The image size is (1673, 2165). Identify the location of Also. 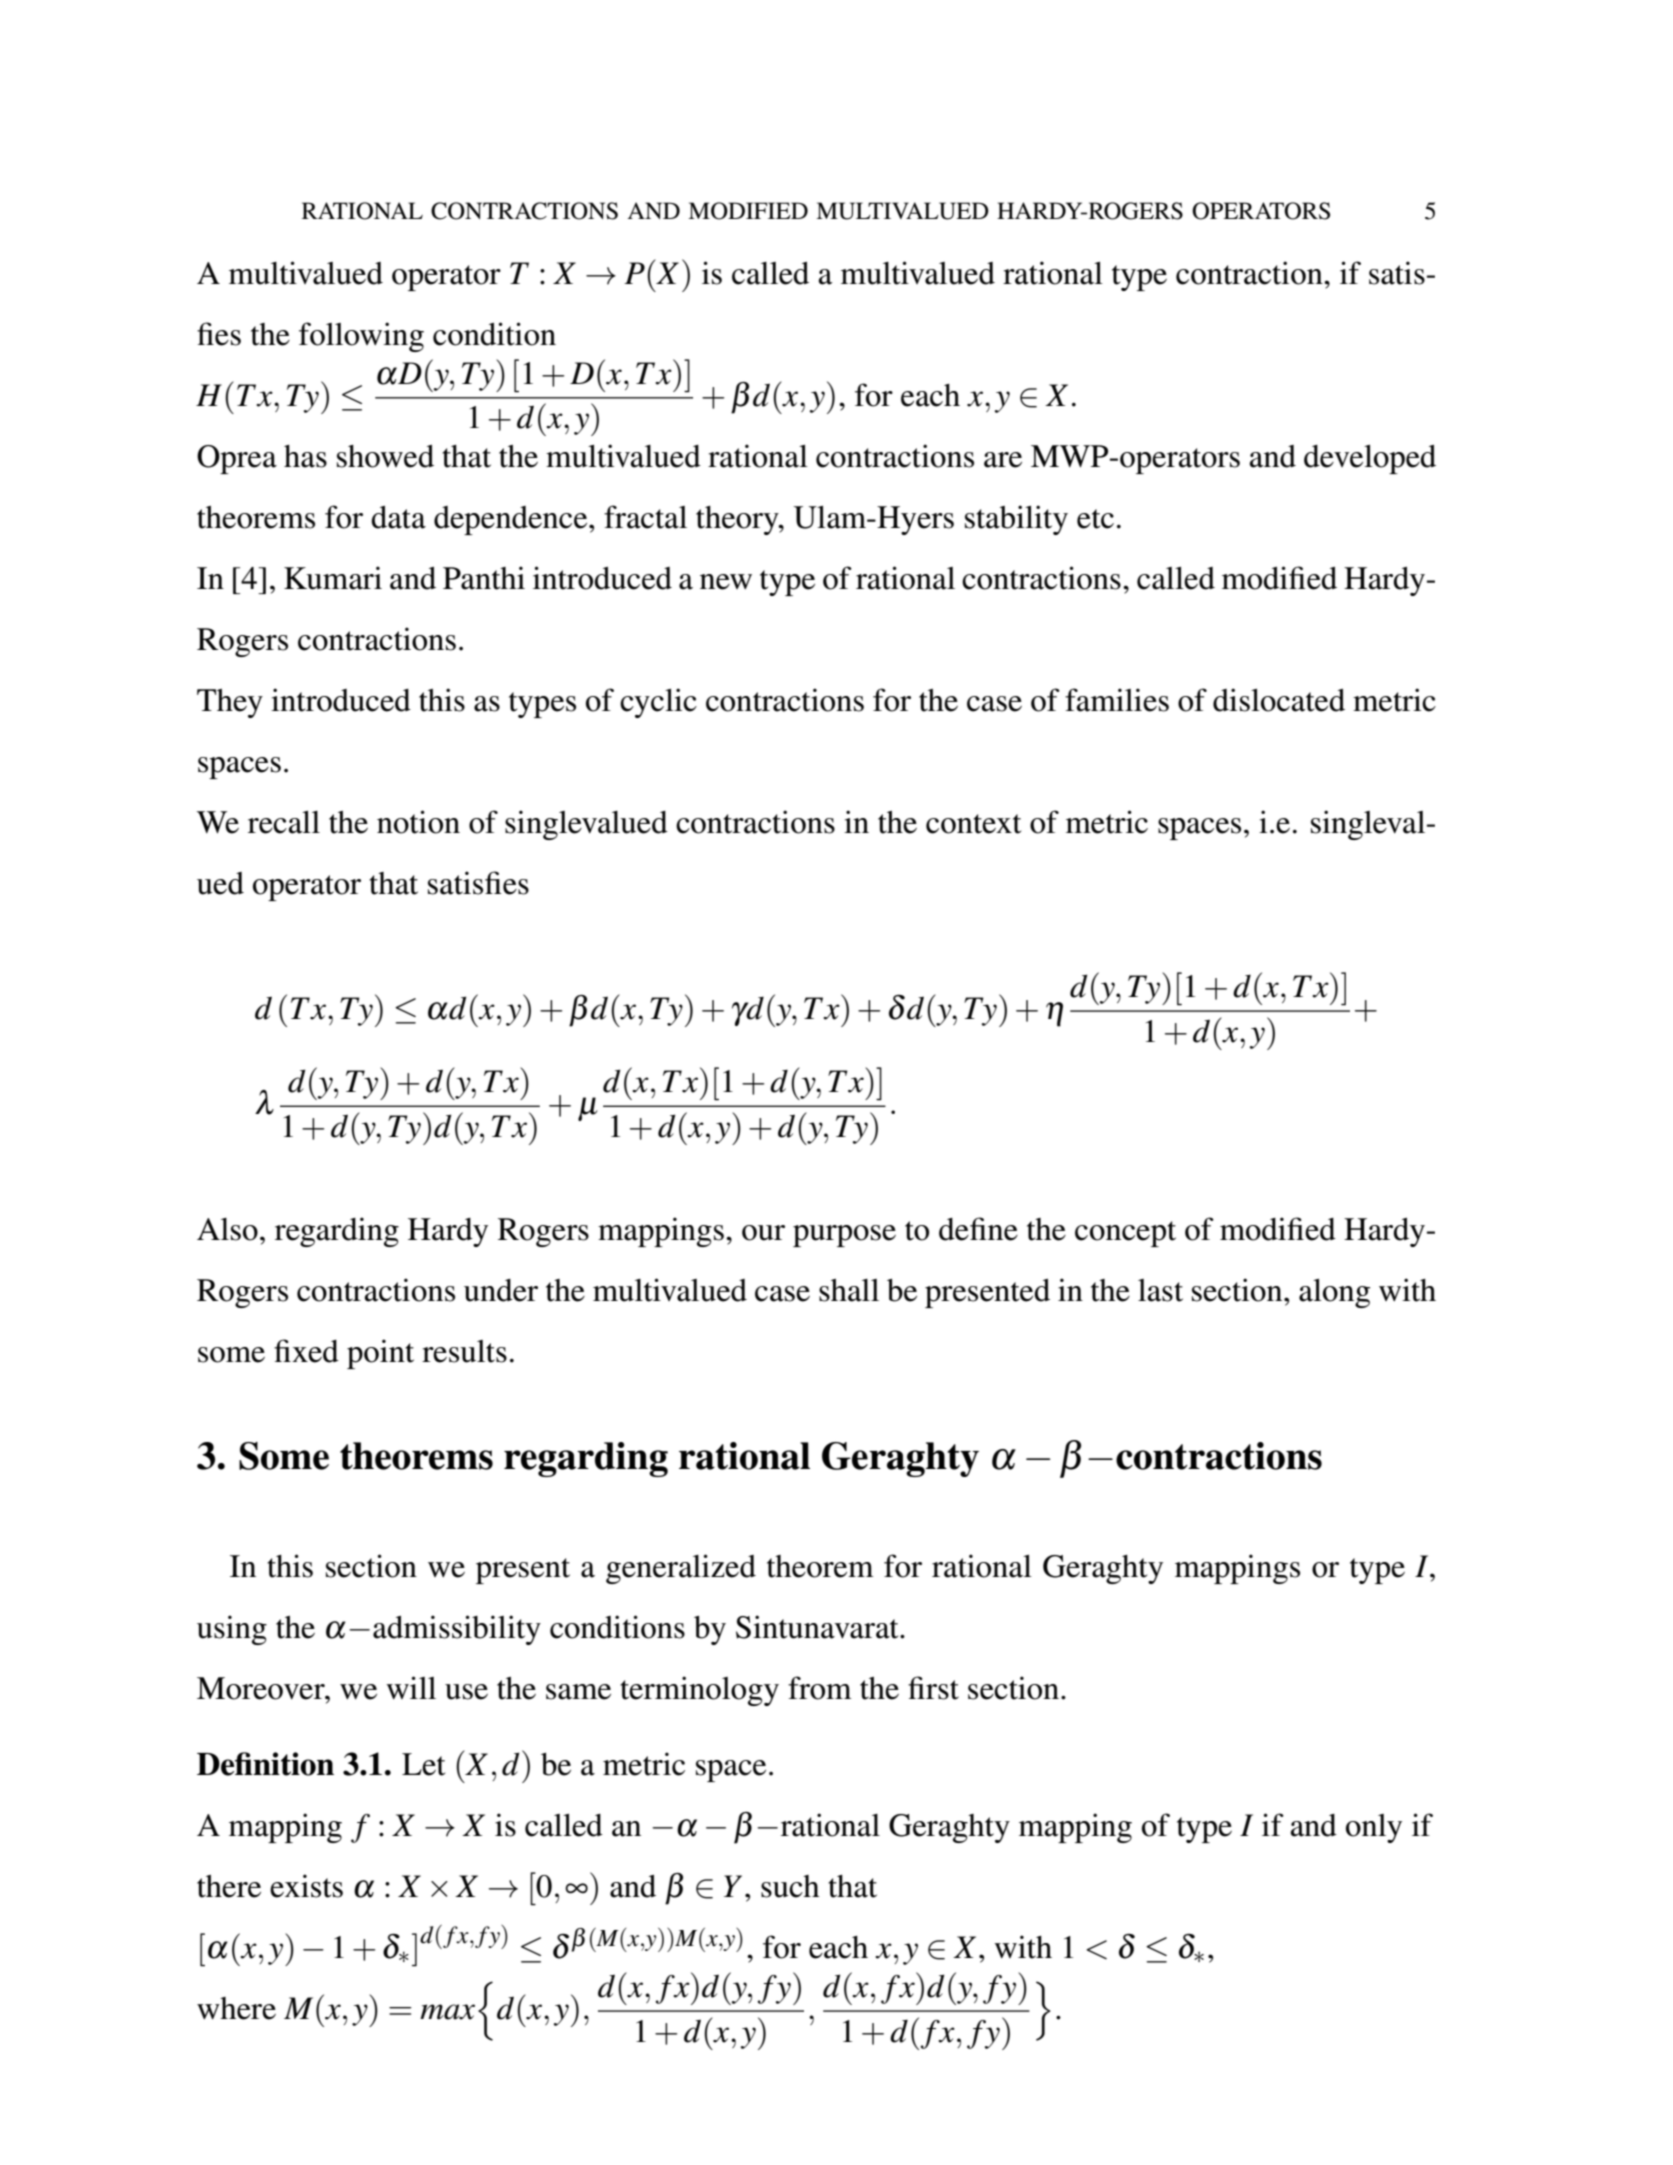
(227, 1229).
